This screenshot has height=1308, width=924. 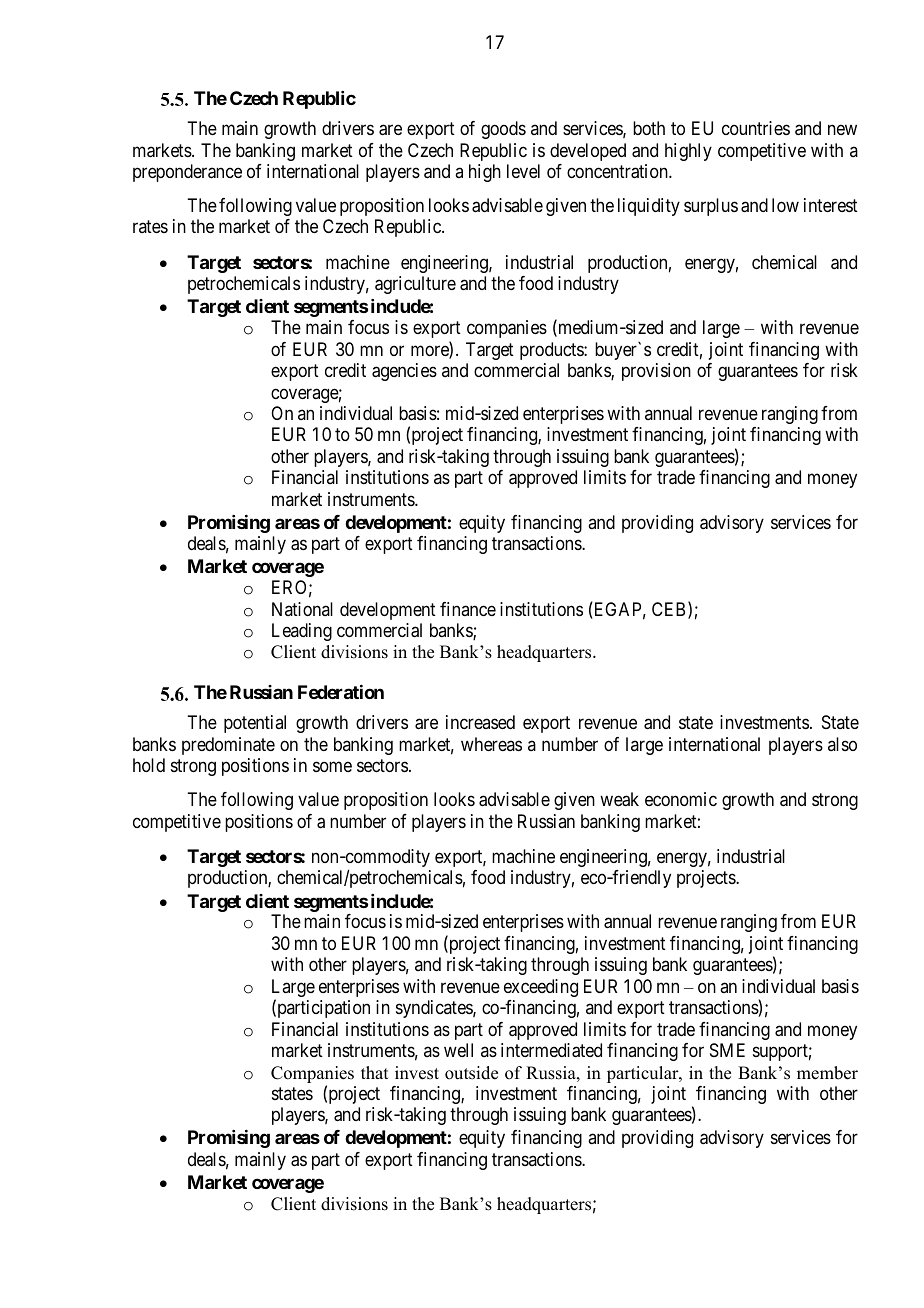 What do you see at coordinates (842, 744) in the screenshot?
I see `also` at bounding box center [842, 744].
